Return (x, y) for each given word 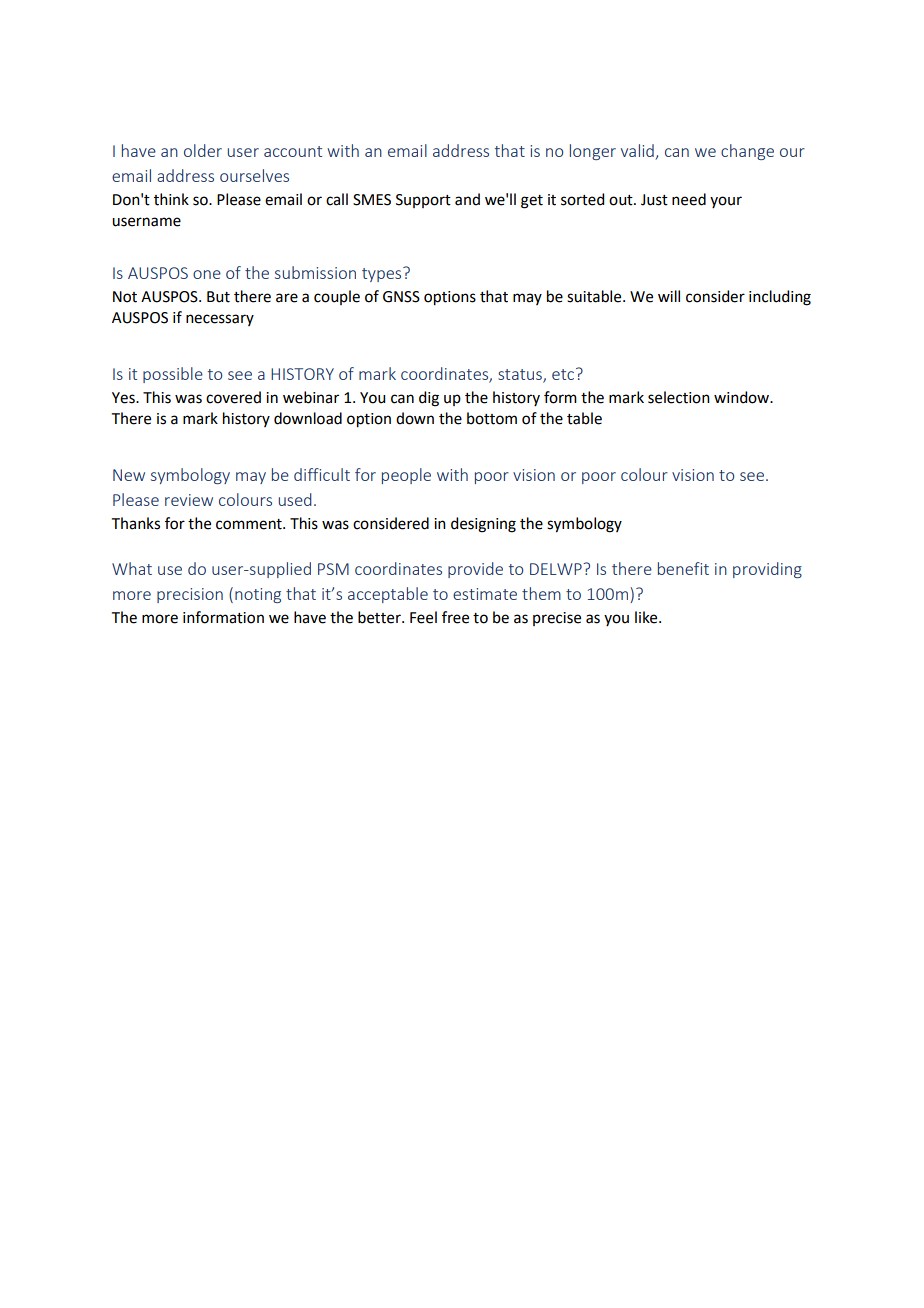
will (669, 296)
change (747, 152)
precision (190, 595)
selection (679, 397)
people (406, 476)
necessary (220, 320)
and (467, 199)
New (129, 475)
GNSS (401, 297)
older (203, 150)
